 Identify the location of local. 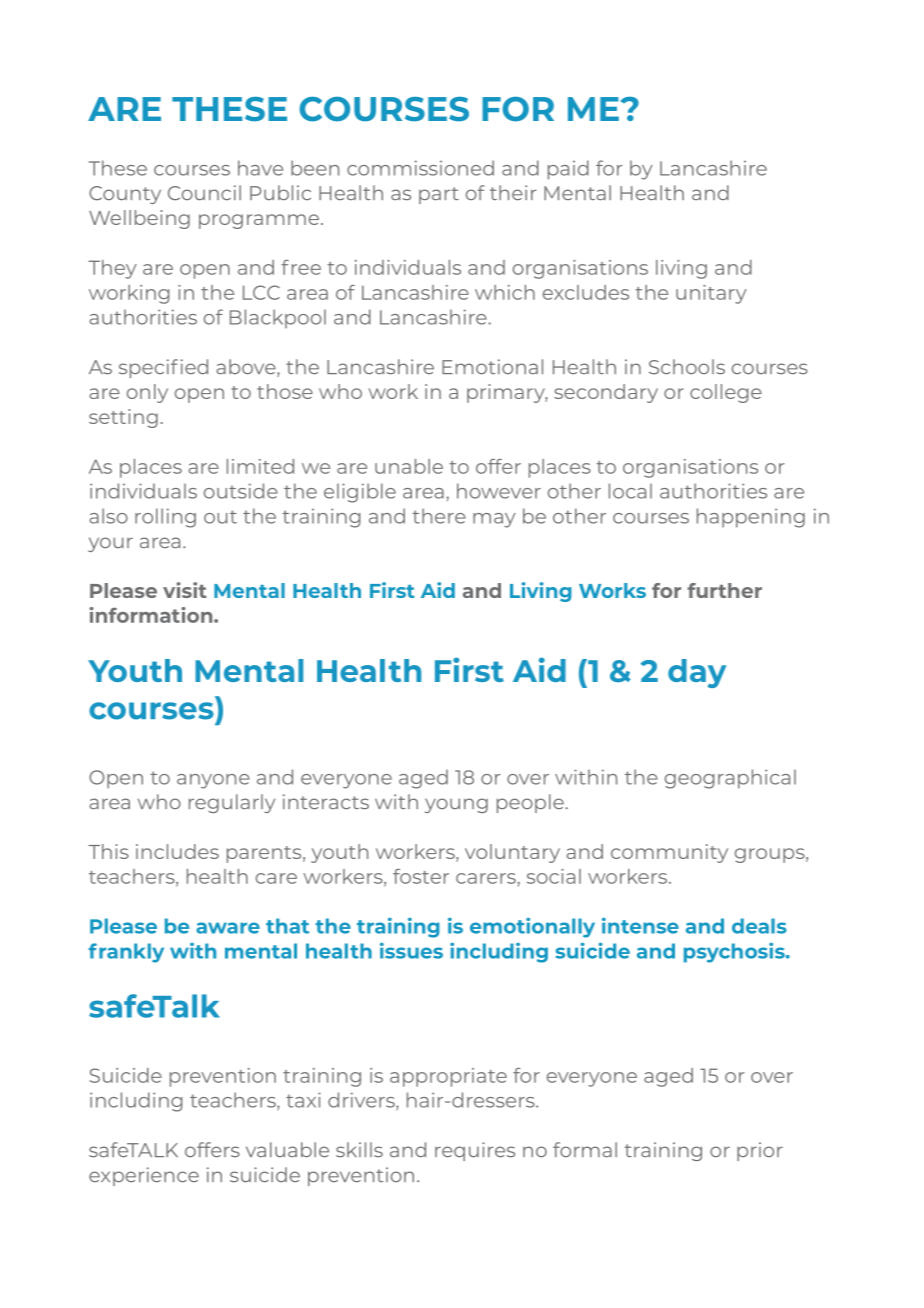
(630, 491).
